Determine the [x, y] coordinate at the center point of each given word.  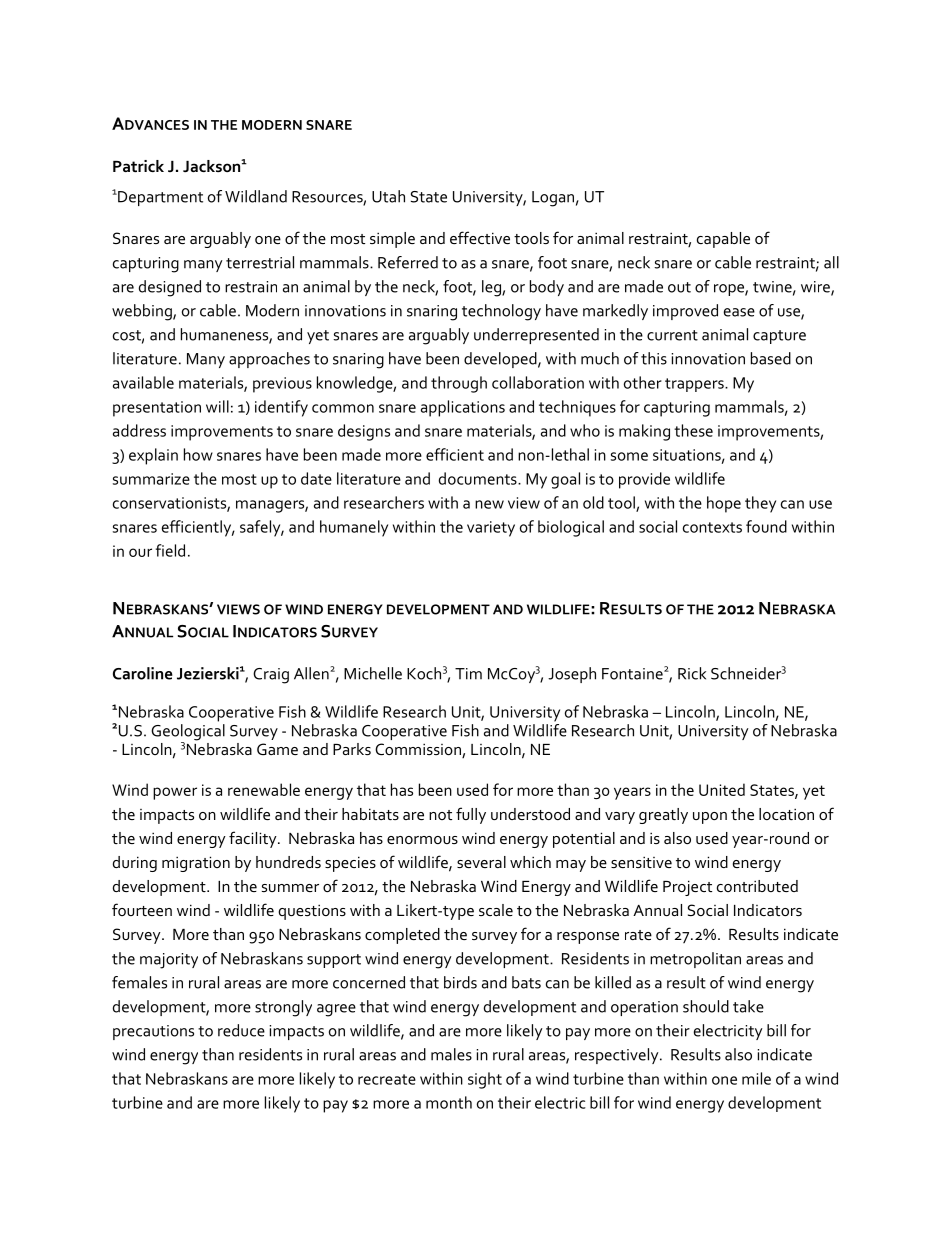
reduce [241, 1030]
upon [710, 818]
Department [159, 198]
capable [723, 240]
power [175, 793]
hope [724, 504]
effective [480, 237]
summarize [151, 479]
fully [471, 815]
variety [491, 529]
